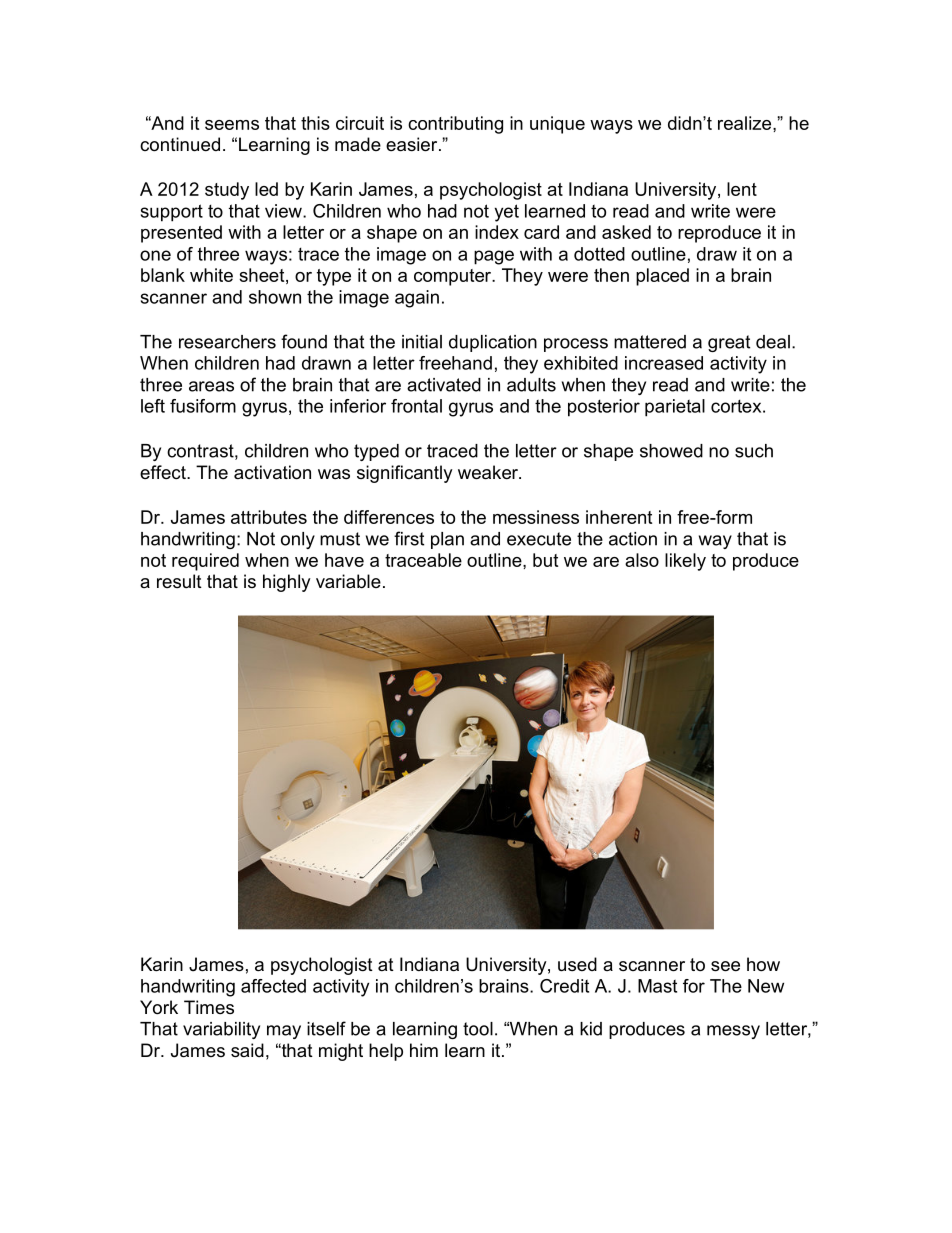 This screenshot has width=952, height=1233. What do you see at coordinates (455, 125) in the screenshot?
I see `contributing` at bounding box center [455, 125].
